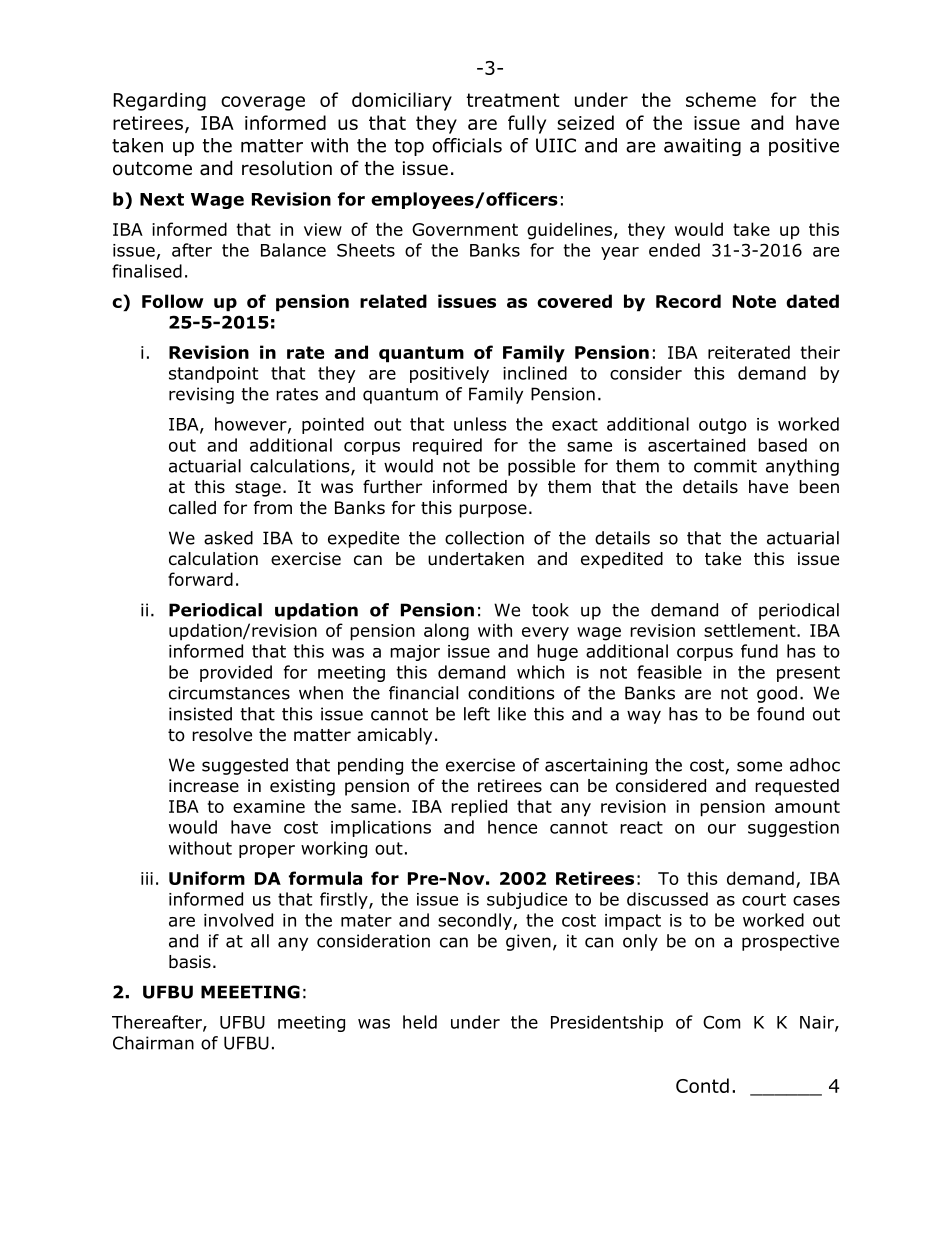 Image resolution: width=952 pixels, height=1233 pixels. Describe the element at coordinates (702, 147) in the image. I see `awaiting` at that location.
